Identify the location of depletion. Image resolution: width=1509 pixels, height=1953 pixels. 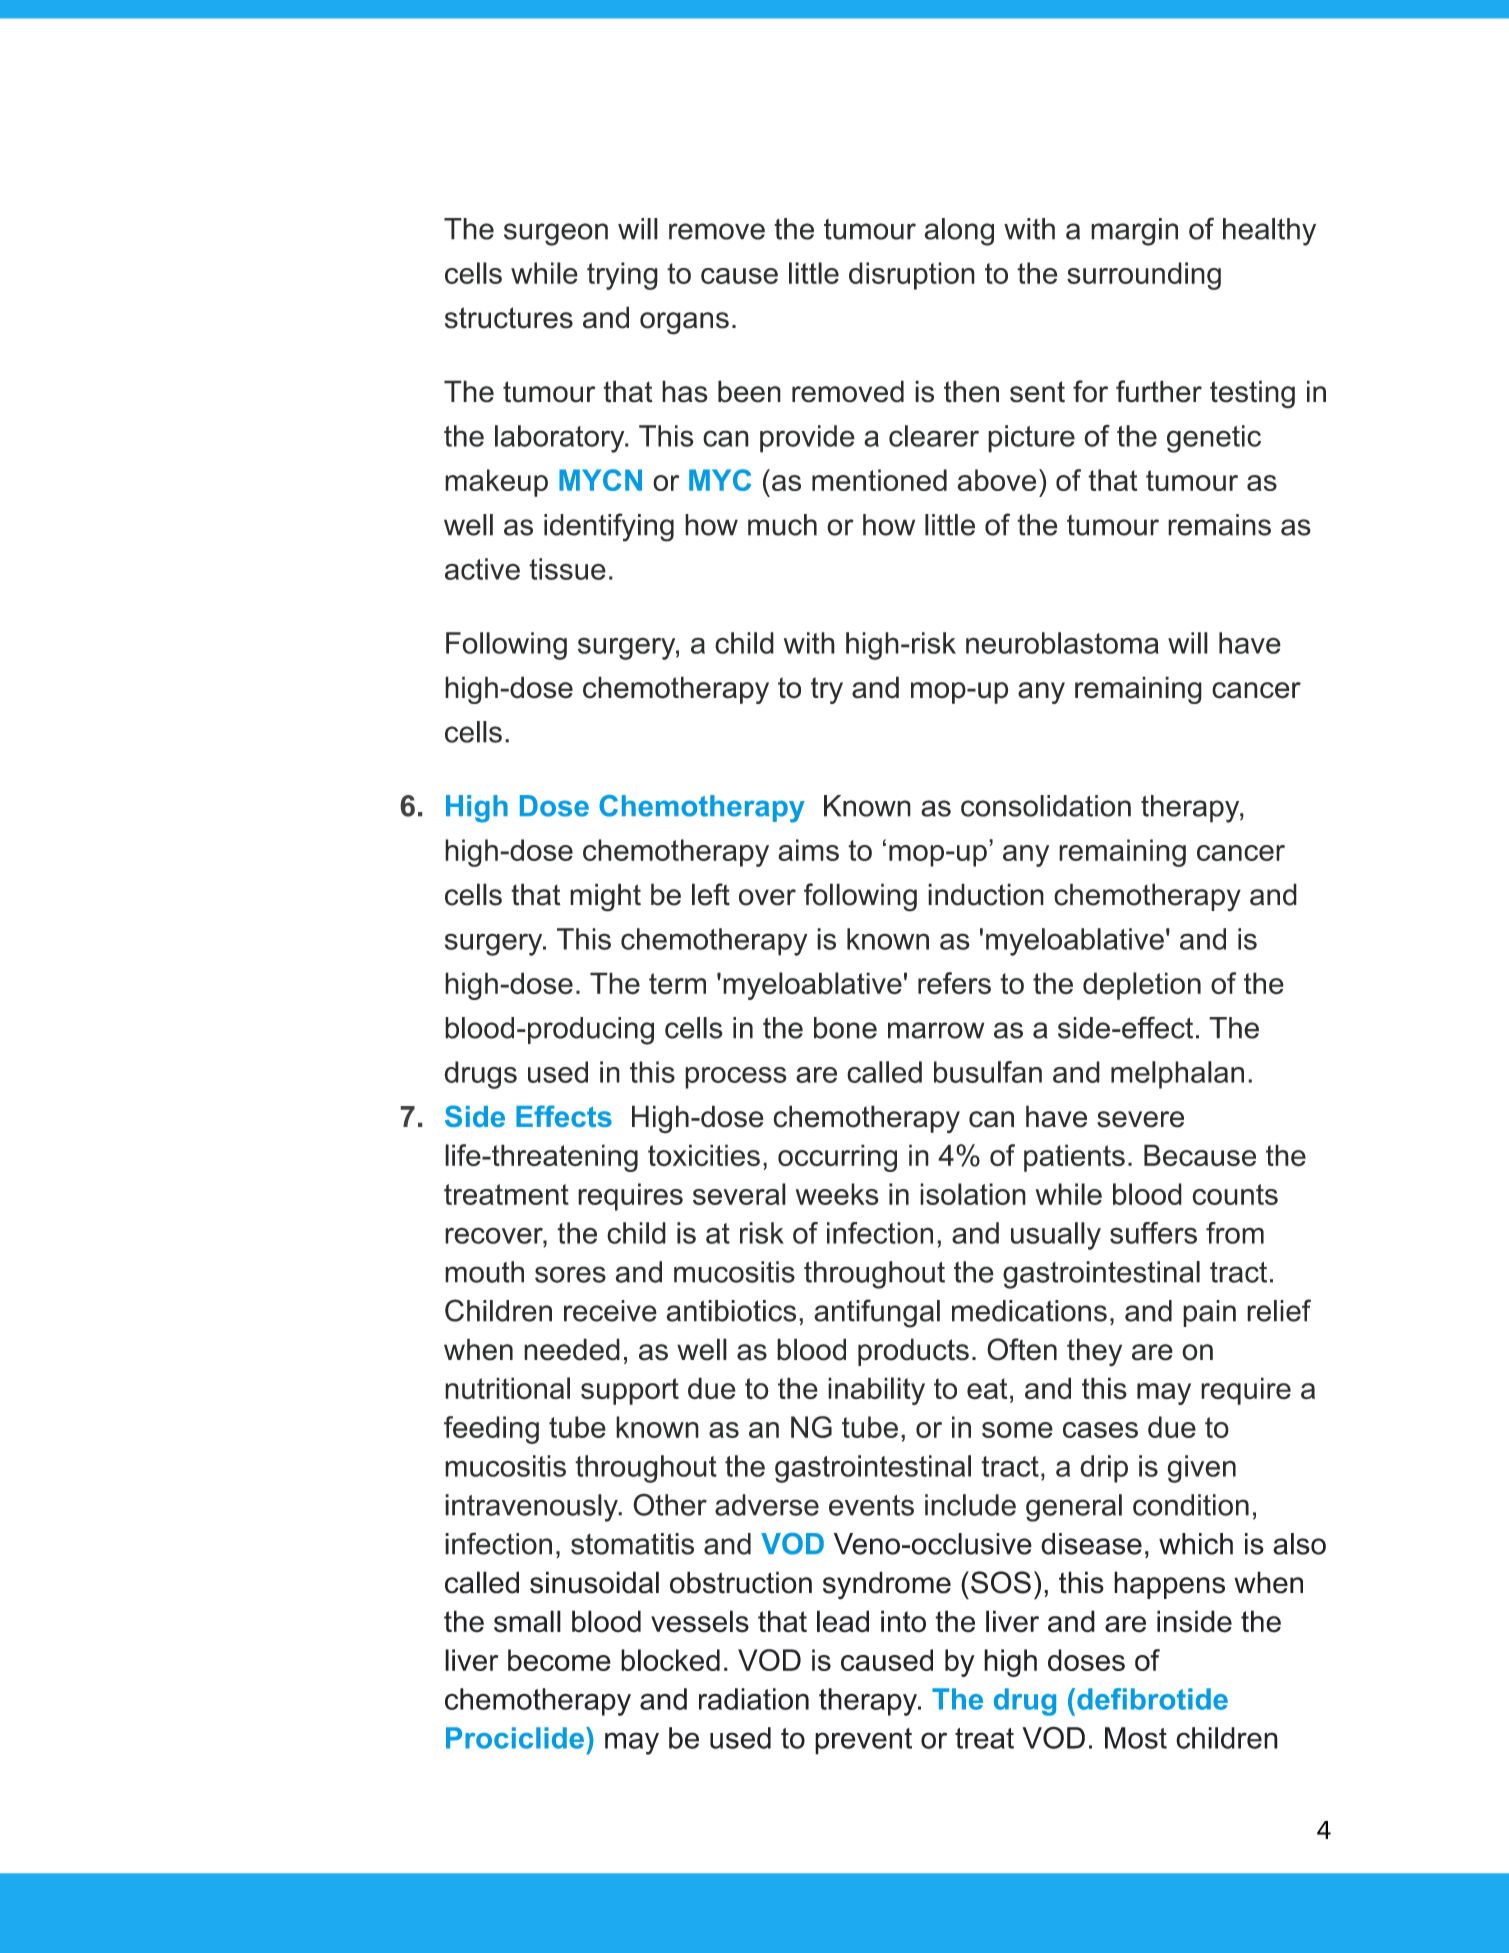
(1142, 986).
